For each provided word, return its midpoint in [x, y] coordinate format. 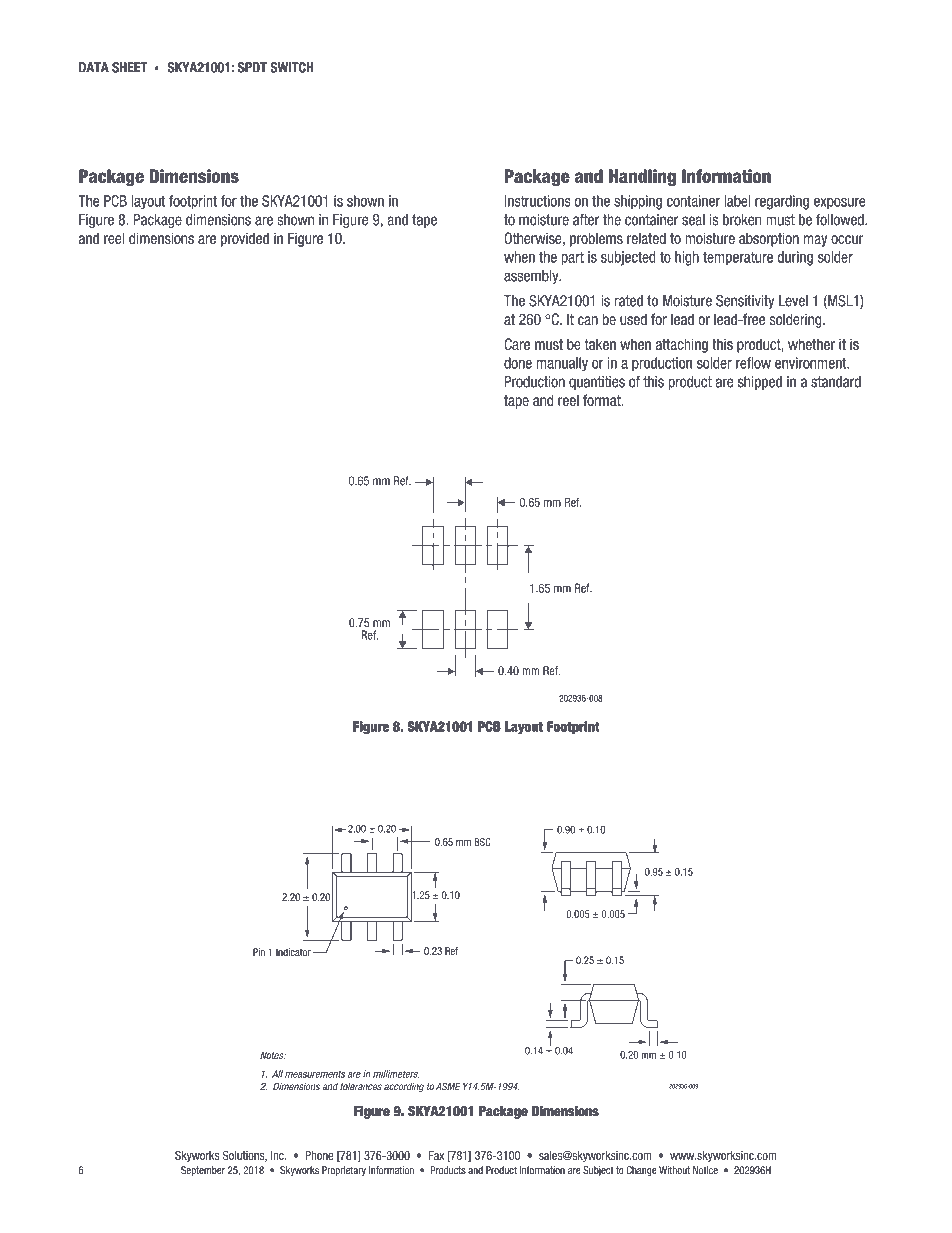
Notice [705, 1170]
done [518, 363]
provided [245, 239]
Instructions [538, 201]
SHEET [129, 67]
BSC [482, 842]
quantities [597, 383]
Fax [436, 1155]
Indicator [293, 952]
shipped [760, 383]
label [737, 201]
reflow [753, 363]
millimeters [396, 1074]
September [203, 1171]
